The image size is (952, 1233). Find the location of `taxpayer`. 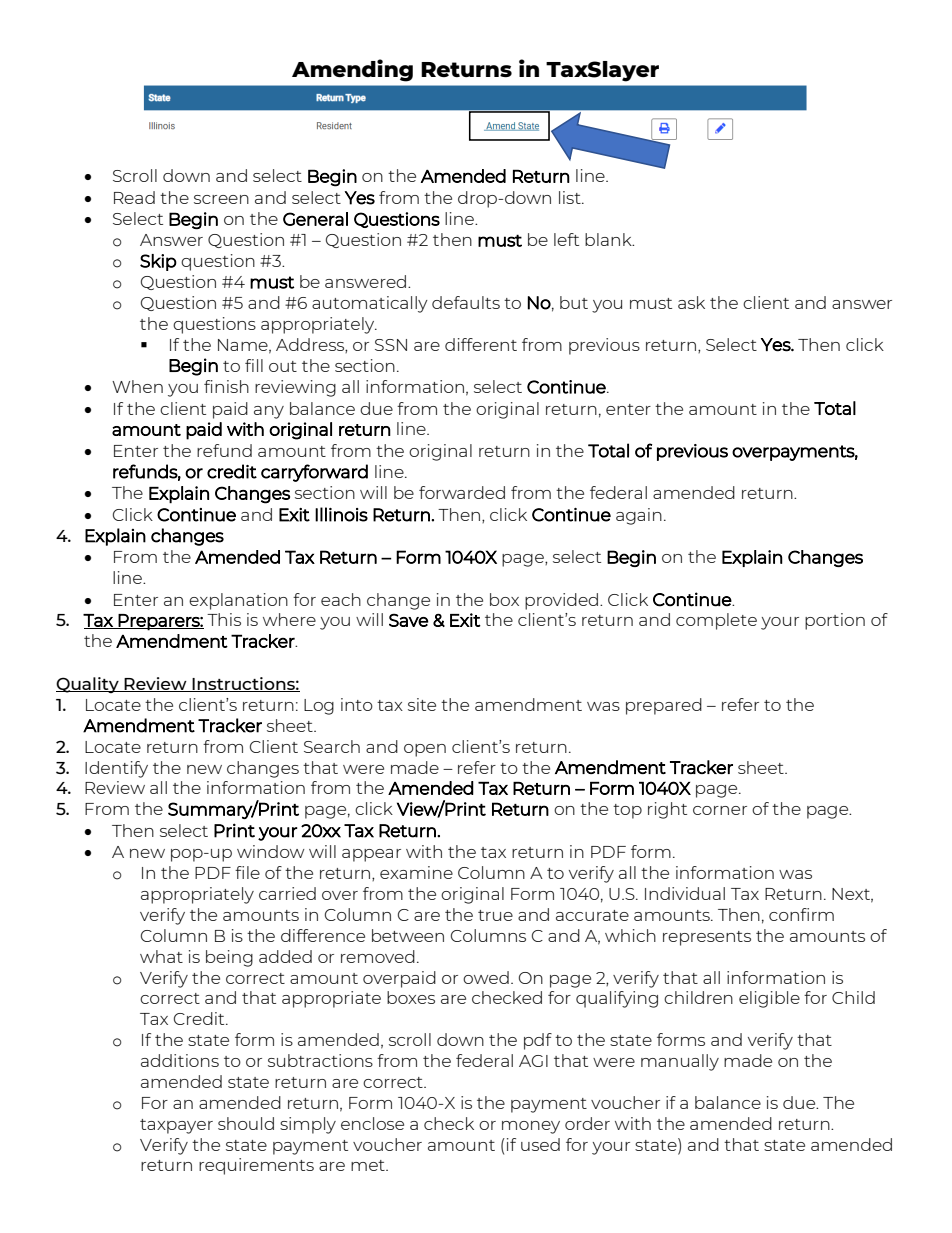

taxpayer is located at coordinates (176, 1126).
